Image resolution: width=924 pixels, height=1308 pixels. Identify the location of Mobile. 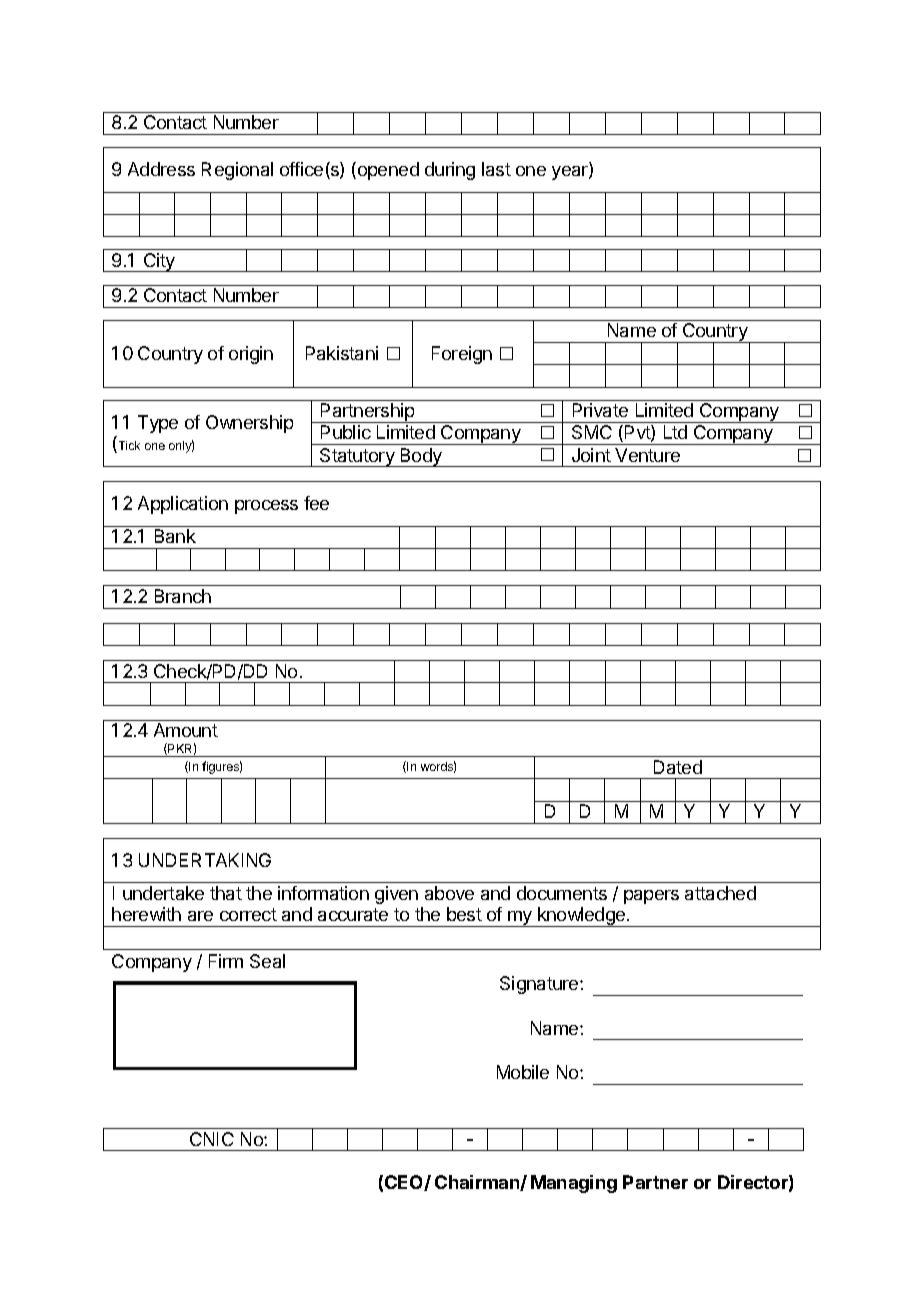
(523, 1072).
